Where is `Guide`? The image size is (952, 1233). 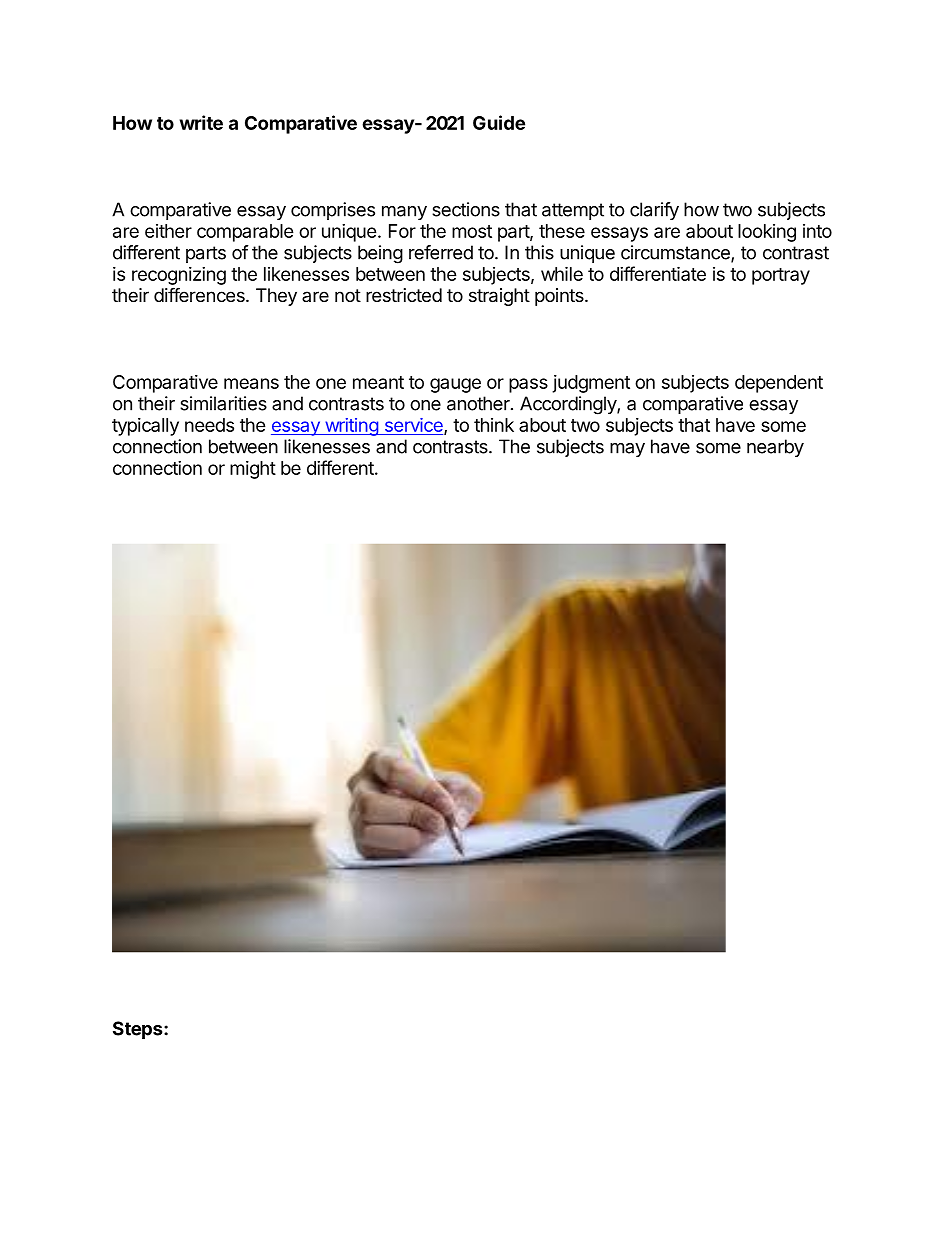 Guide is located at coordinates (499, 122).
